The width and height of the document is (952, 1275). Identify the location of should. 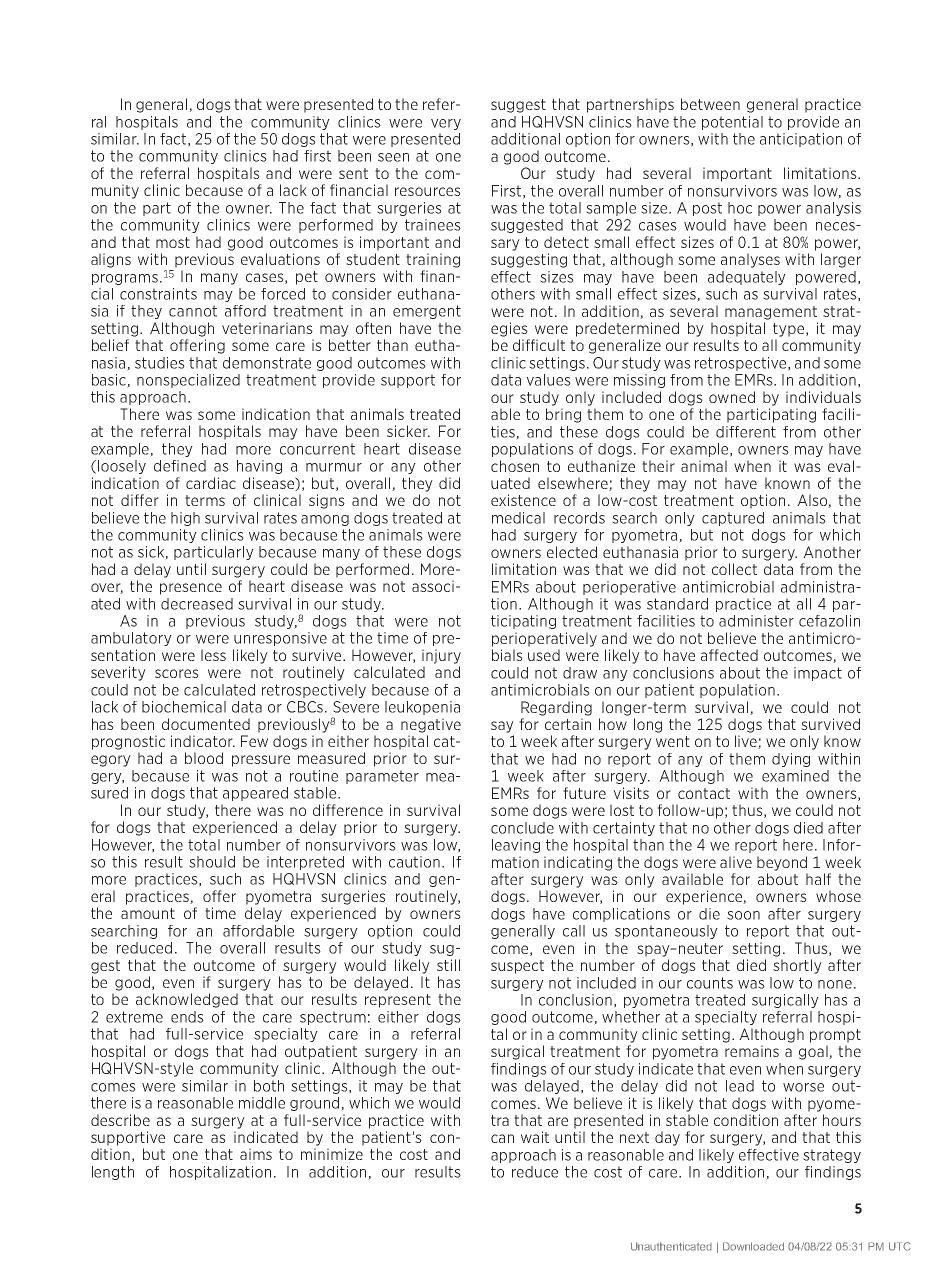
(212, 862).
